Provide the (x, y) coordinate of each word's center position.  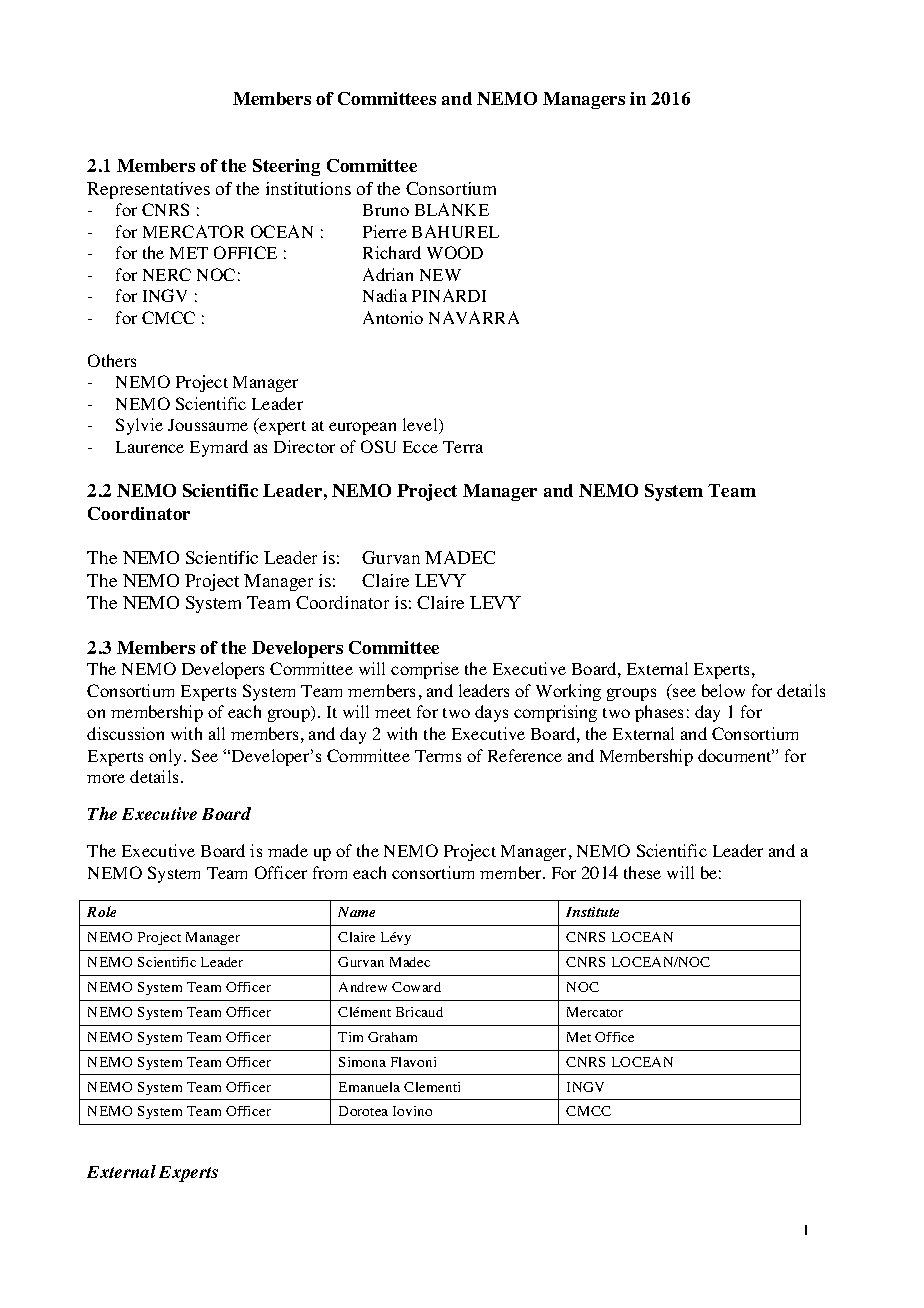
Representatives (148, 190)
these (642, 872)
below (723, 690)
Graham (392, 1037)
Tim (350, 1037)
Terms (438, 756)
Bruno (386, 210)
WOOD (455, 252)
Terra (463, 447)
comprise (425, 670)
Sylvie (139, 426)
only (167, 757)
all (217, 733)
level (421, 426)
